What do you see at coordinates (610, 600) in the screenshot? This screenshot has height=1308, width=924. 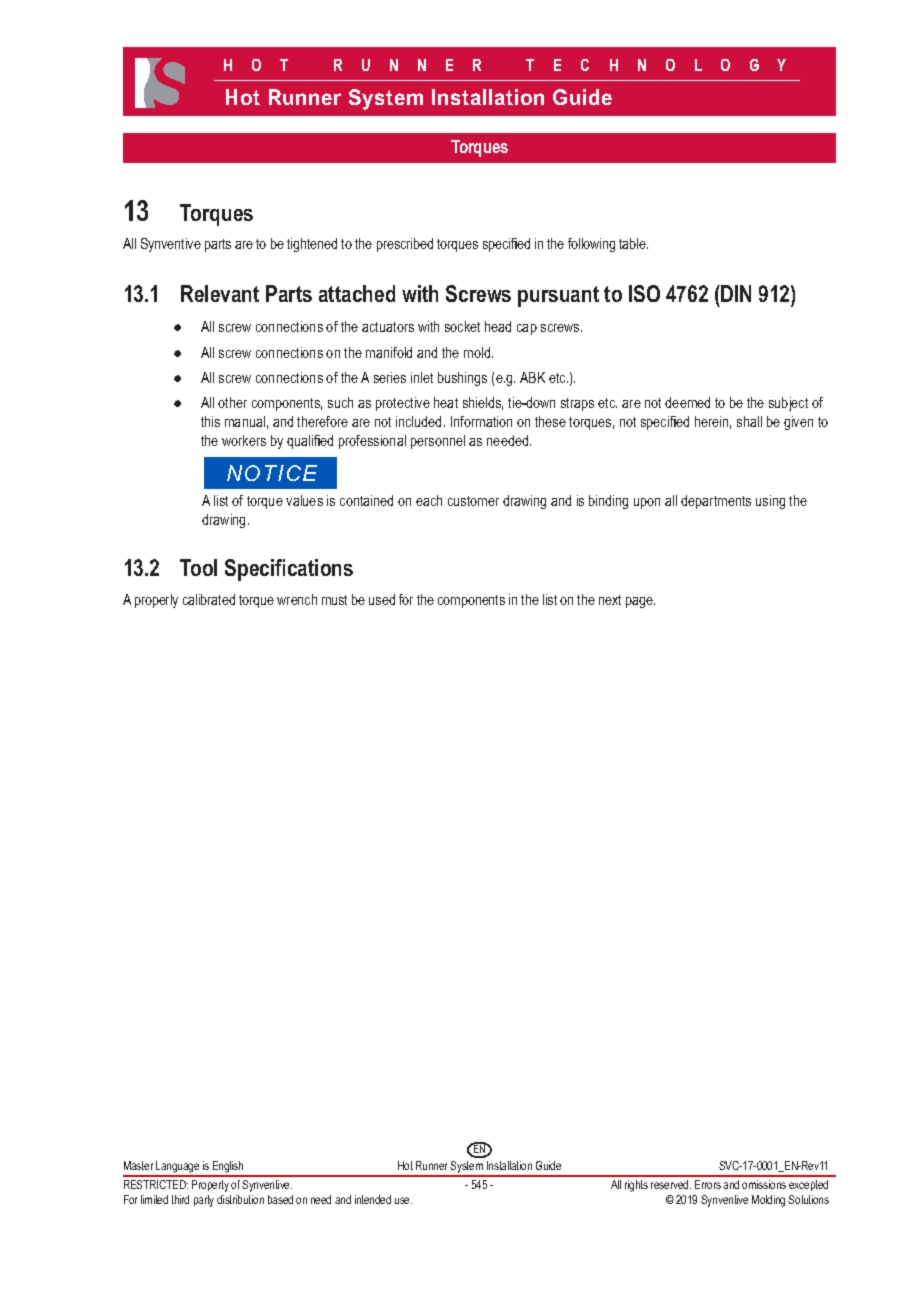 I see `next` at bounding box center [610, 600].
